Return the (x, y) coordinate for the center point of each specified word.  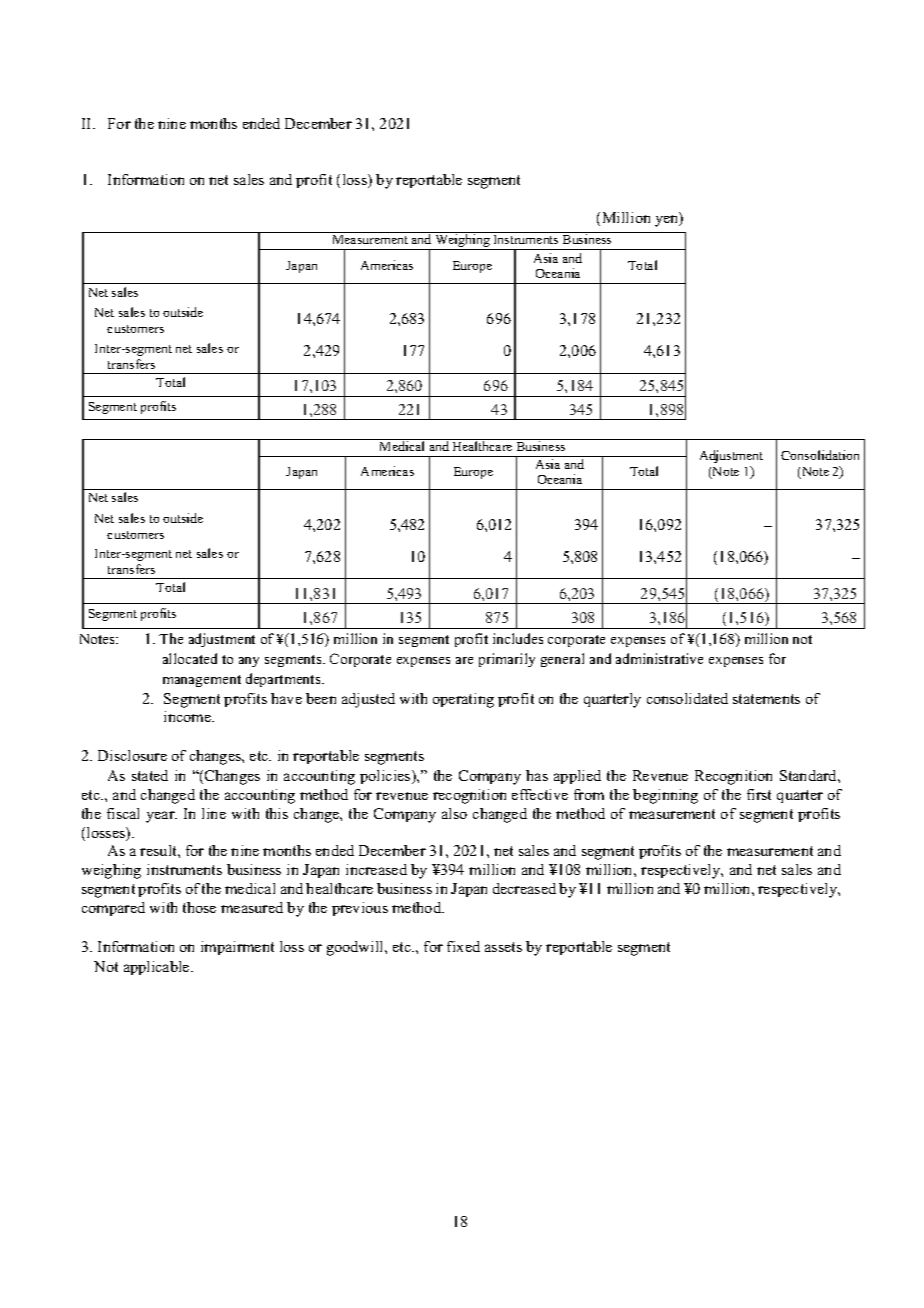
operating (463, 700)
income (189, 716)
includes (518, 638)
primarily (507, 660)
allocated (190, 658)
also (454, 813)
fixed (463, 946)
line (214, 813)
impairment (237, 948)
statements (766, 699)
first (759, 794)
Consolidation (820, 455)
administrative (659, 658)
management (202, 681)
